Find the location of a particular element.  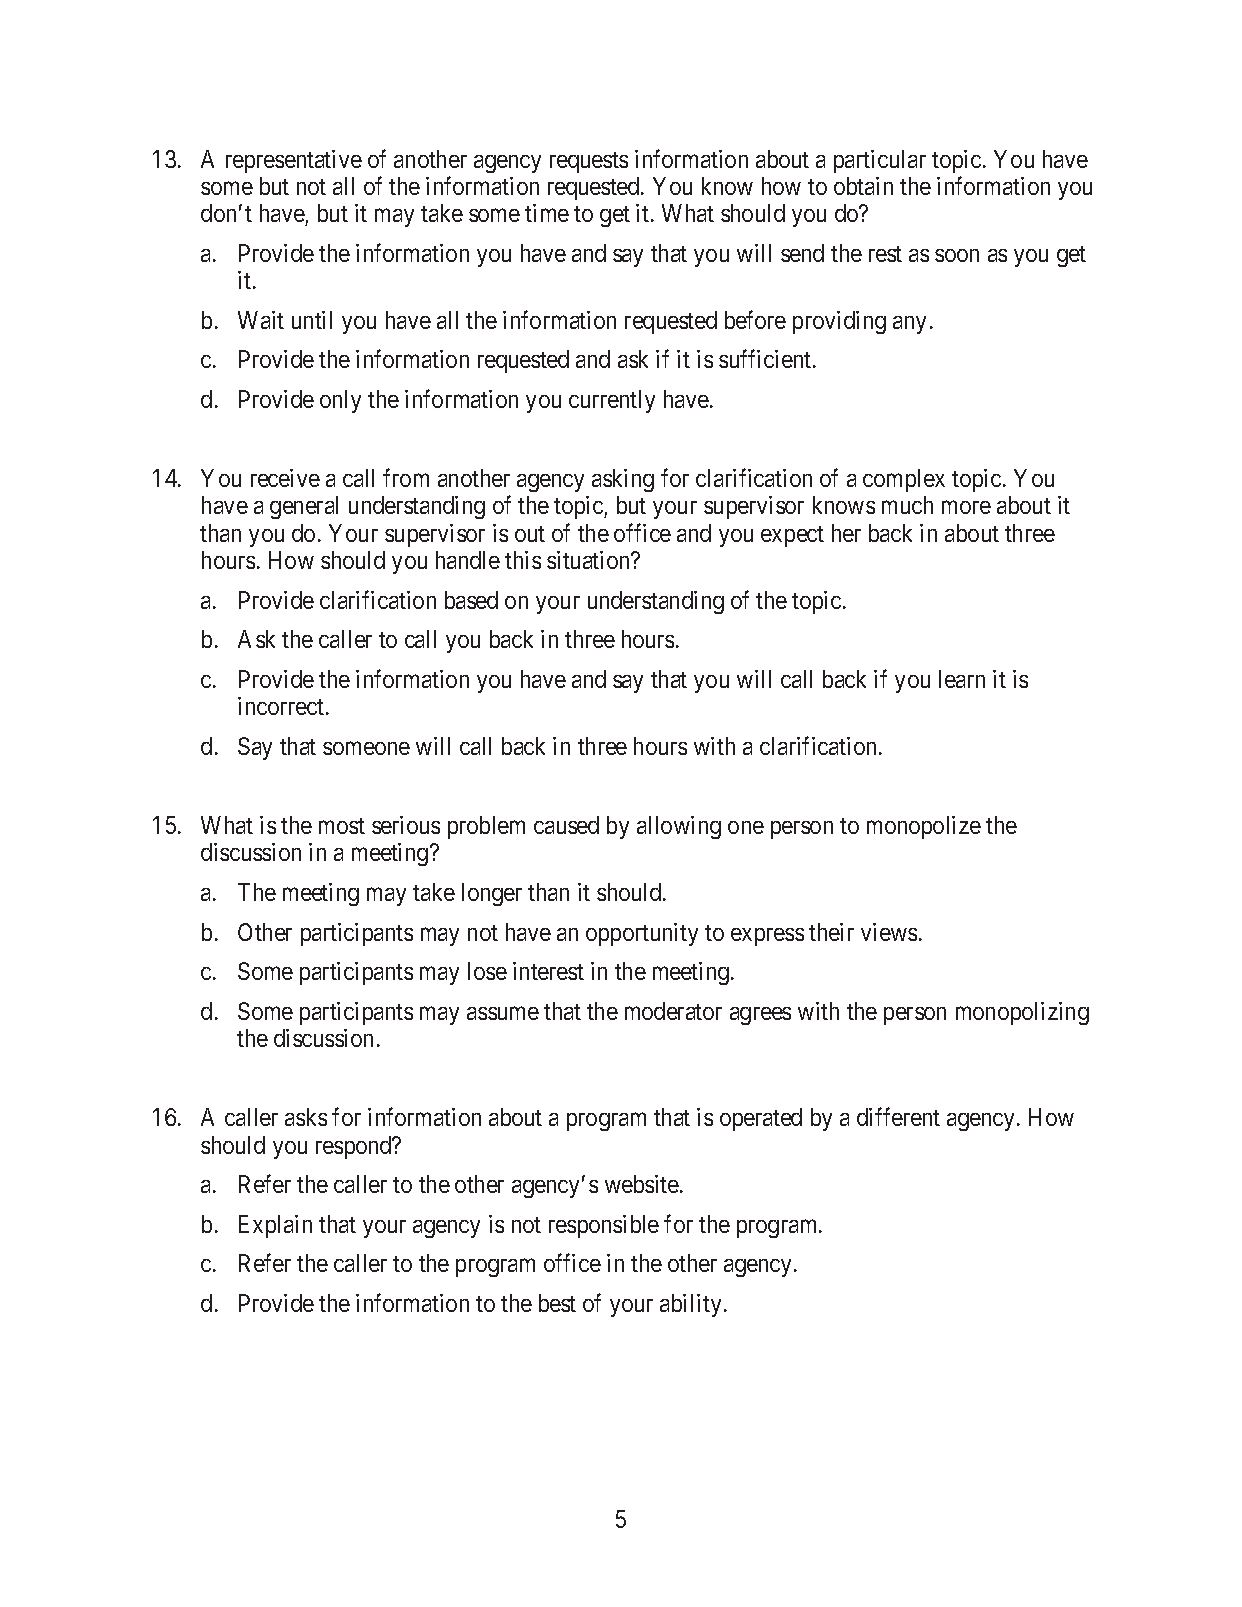

representative is located at coordinates (294, 161).
